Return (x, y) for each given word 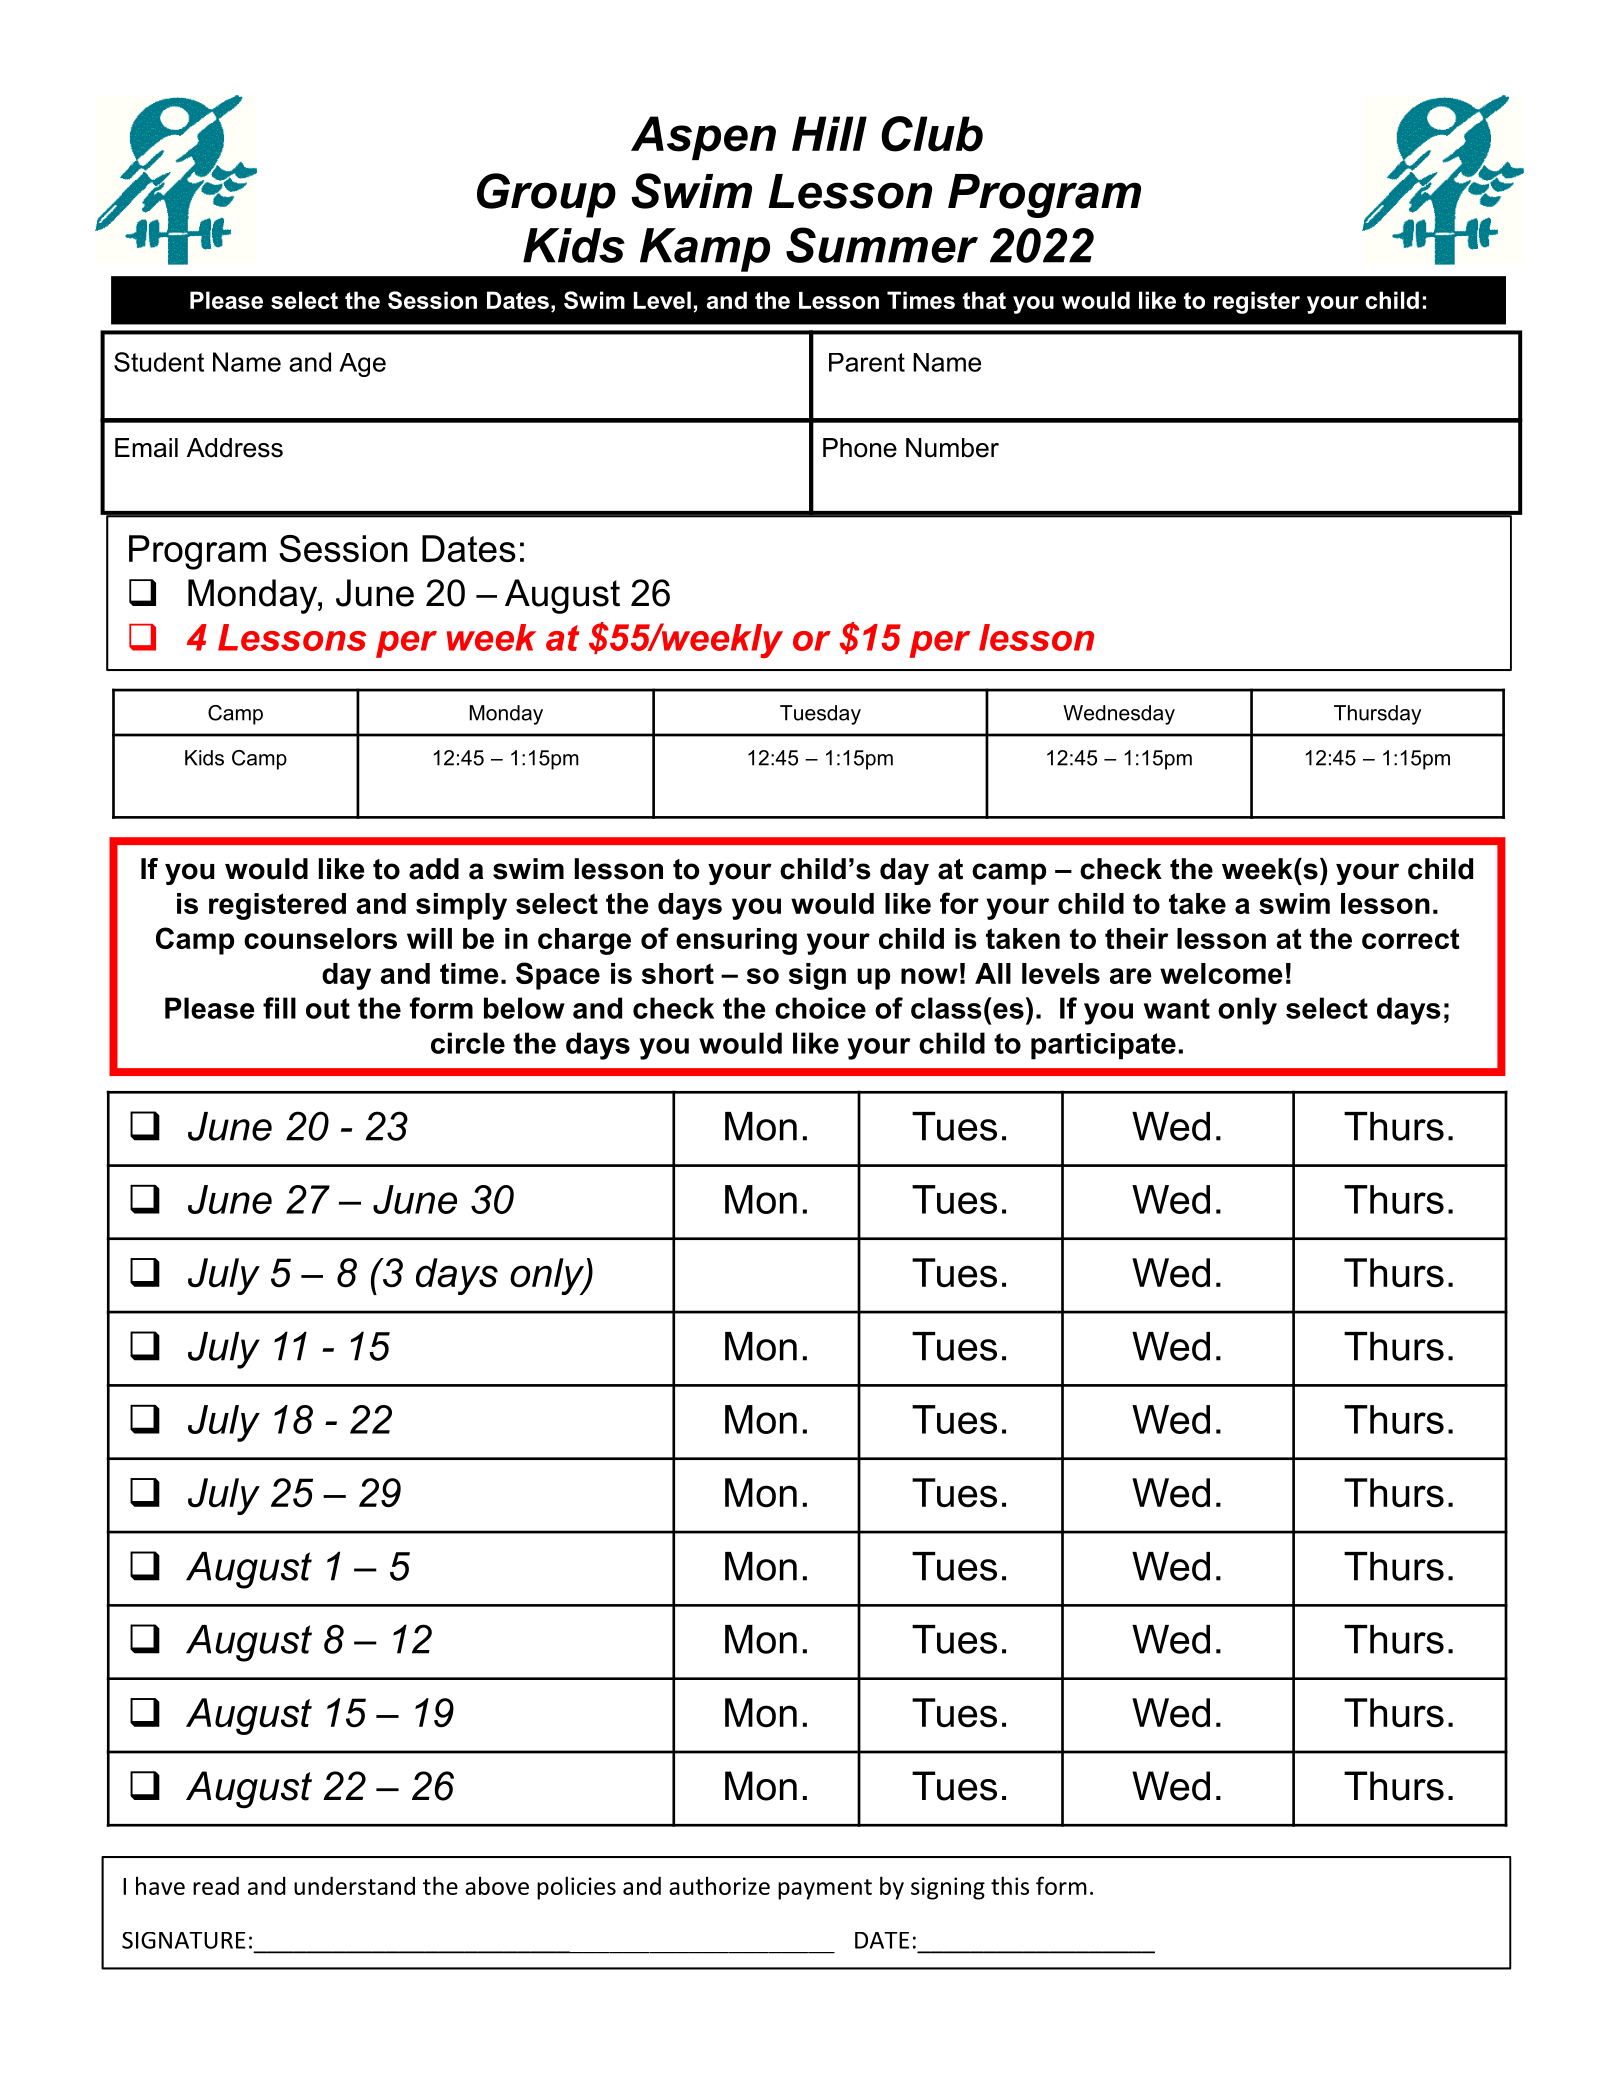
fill (279, 1008)
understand (354, 1885)
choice (820, 1008)
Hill (829, 133)
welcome (1221, 973)
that (984, 300)
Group (546, 195)
